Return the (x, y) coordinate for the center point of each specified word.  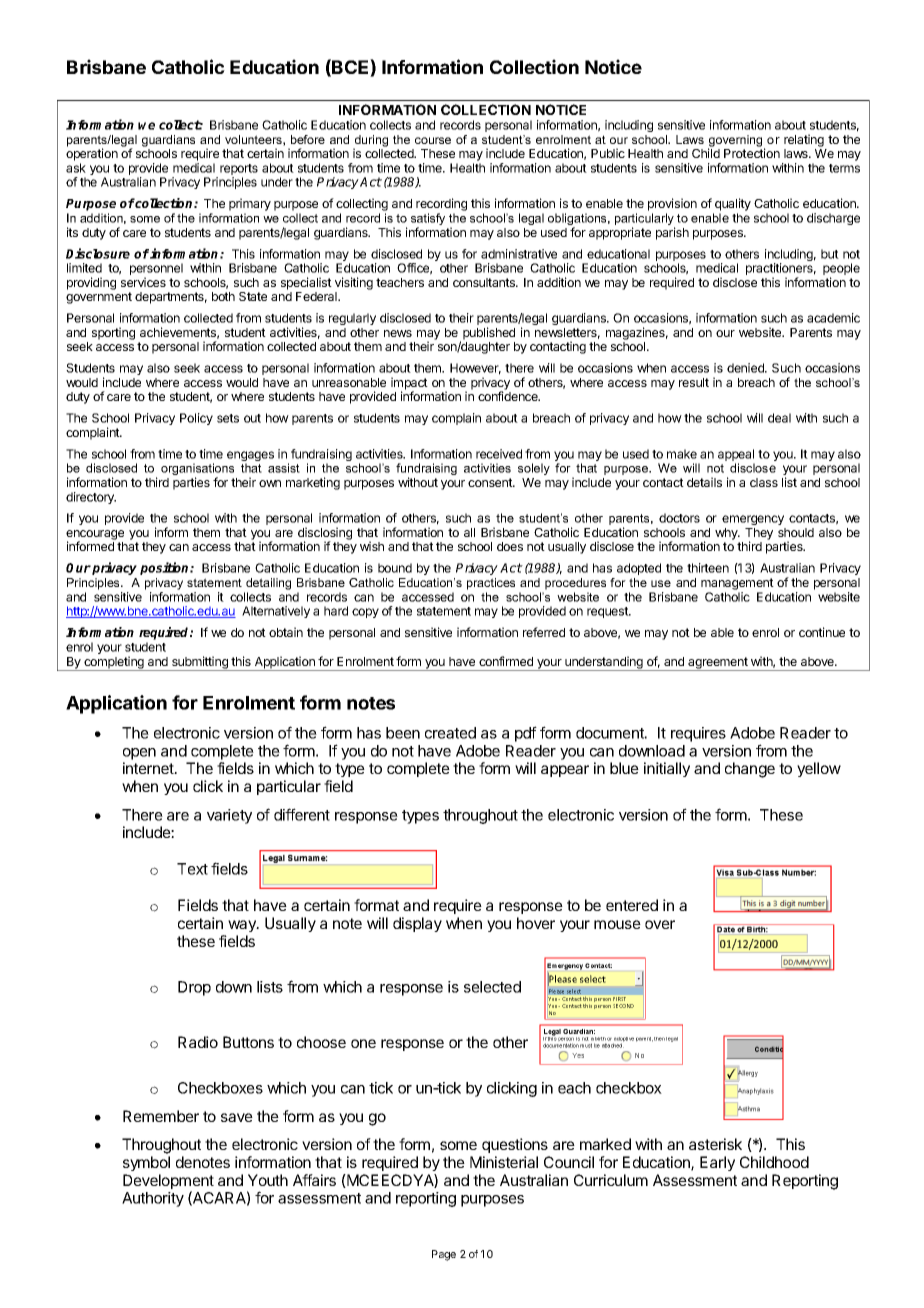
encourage (95, 536)
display (417, 924)
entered (632, 905)
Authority (153, 1199)
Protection (752, 153)
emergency (753, 520)
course (433, 140)
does (510, 546)
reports (239, 171)
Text (192, 869)
